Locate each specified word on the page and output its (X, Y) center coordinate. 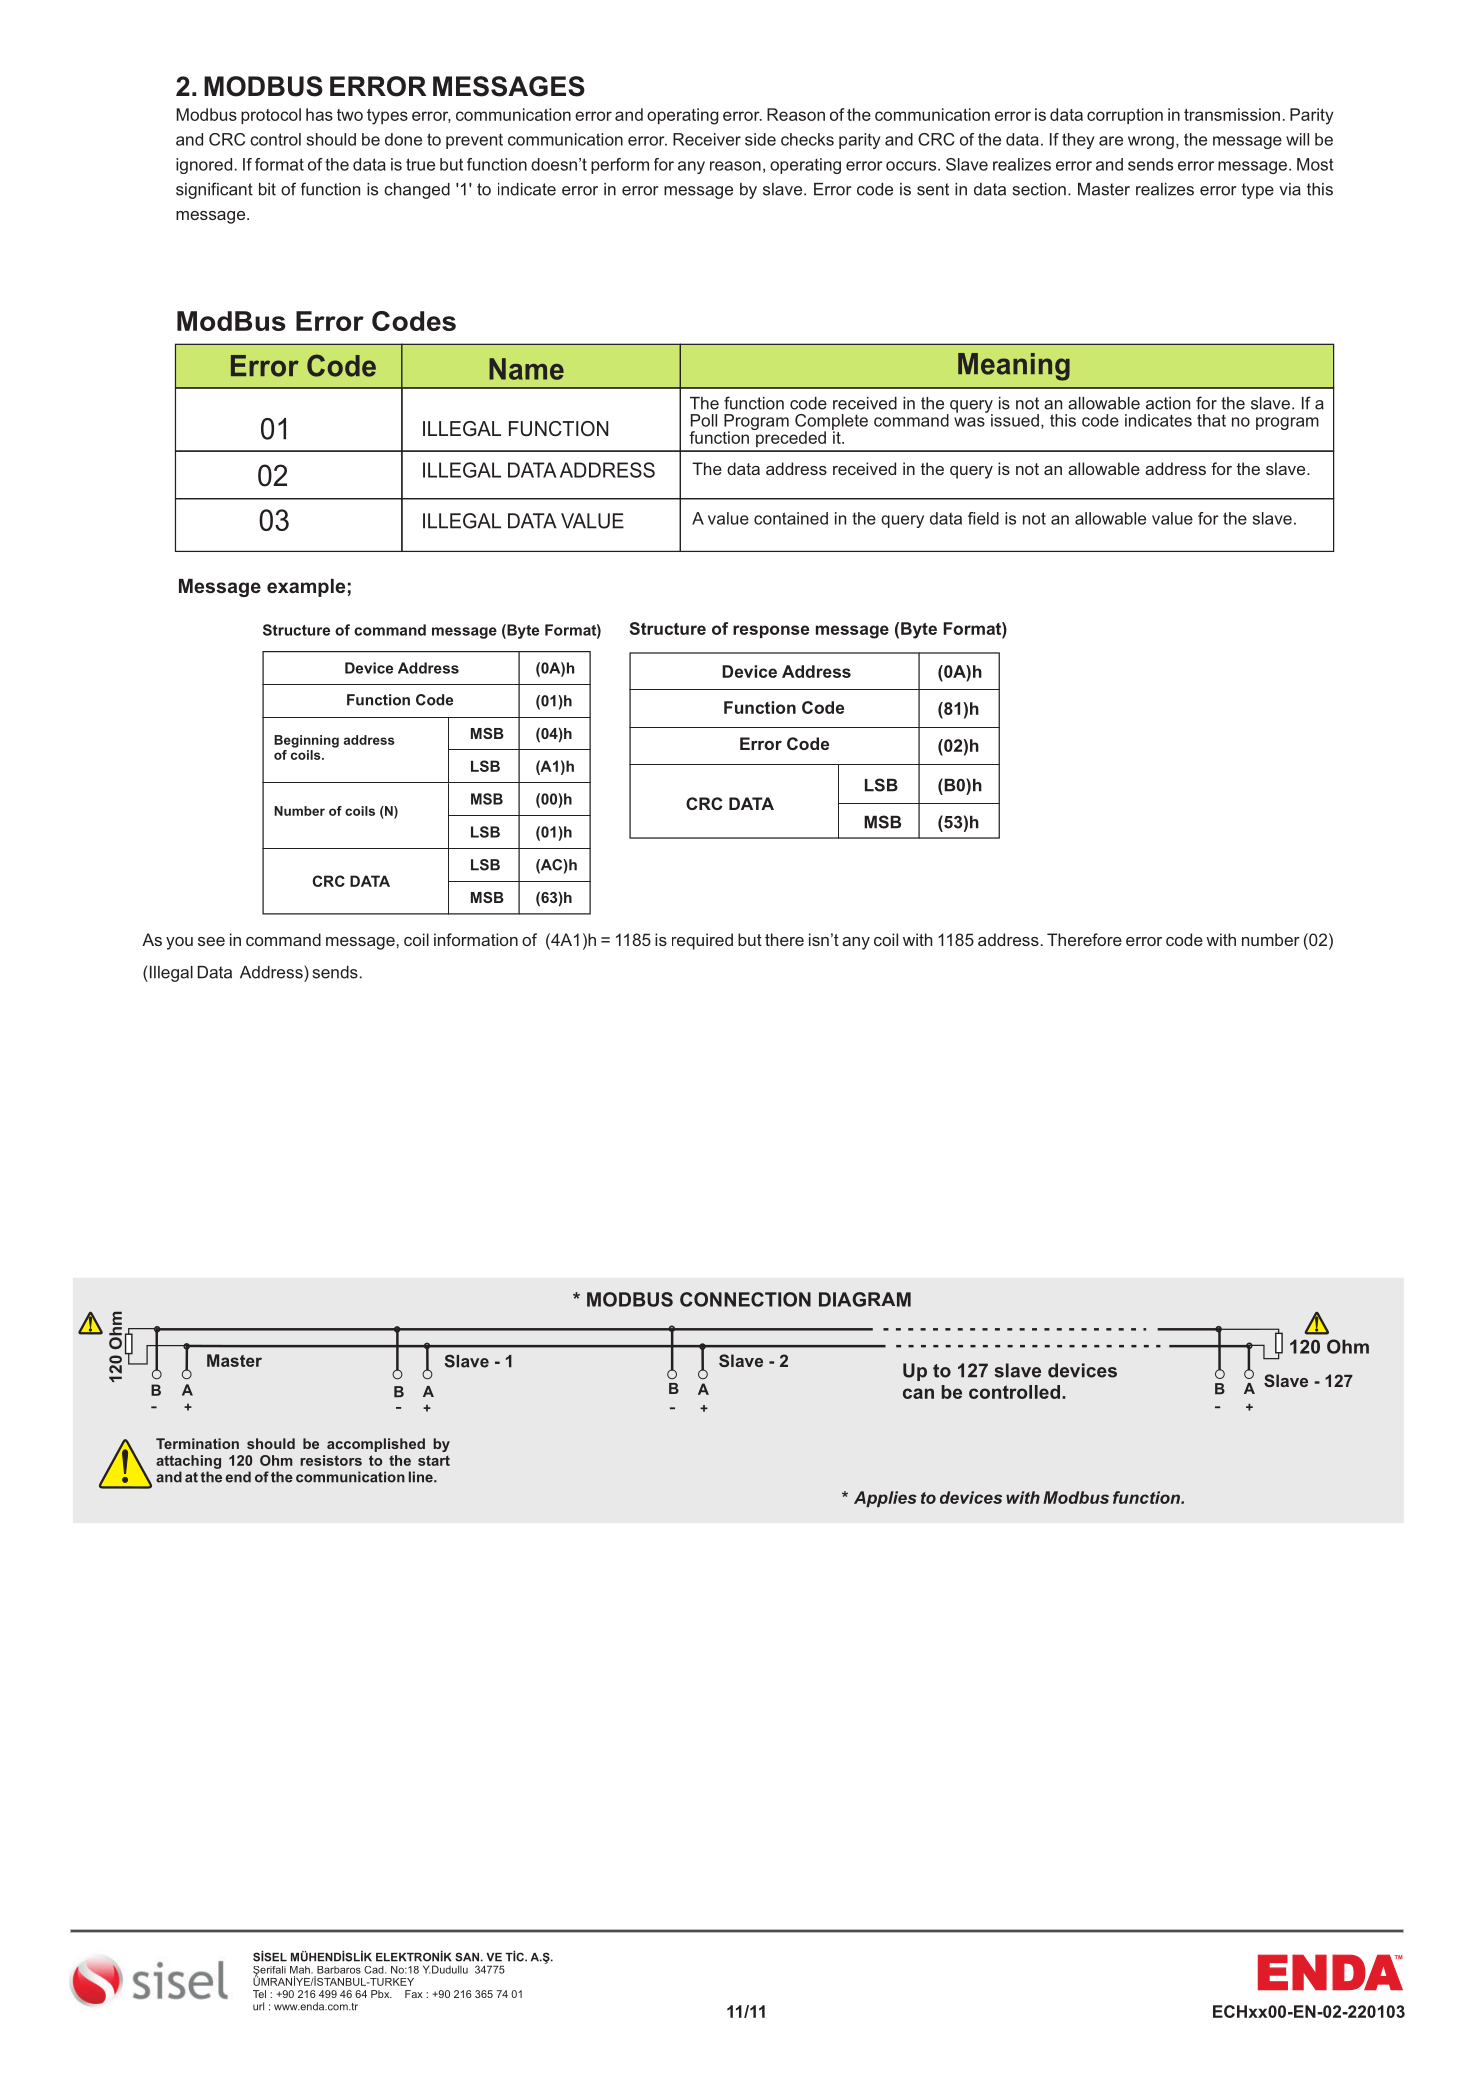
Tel (259, 1994)
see (211, 941)
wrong (1151, 142)
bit (267, 189)
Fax (414, 1994)
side (760, 139)
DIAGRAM (865, 1299)
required (702, 941)
